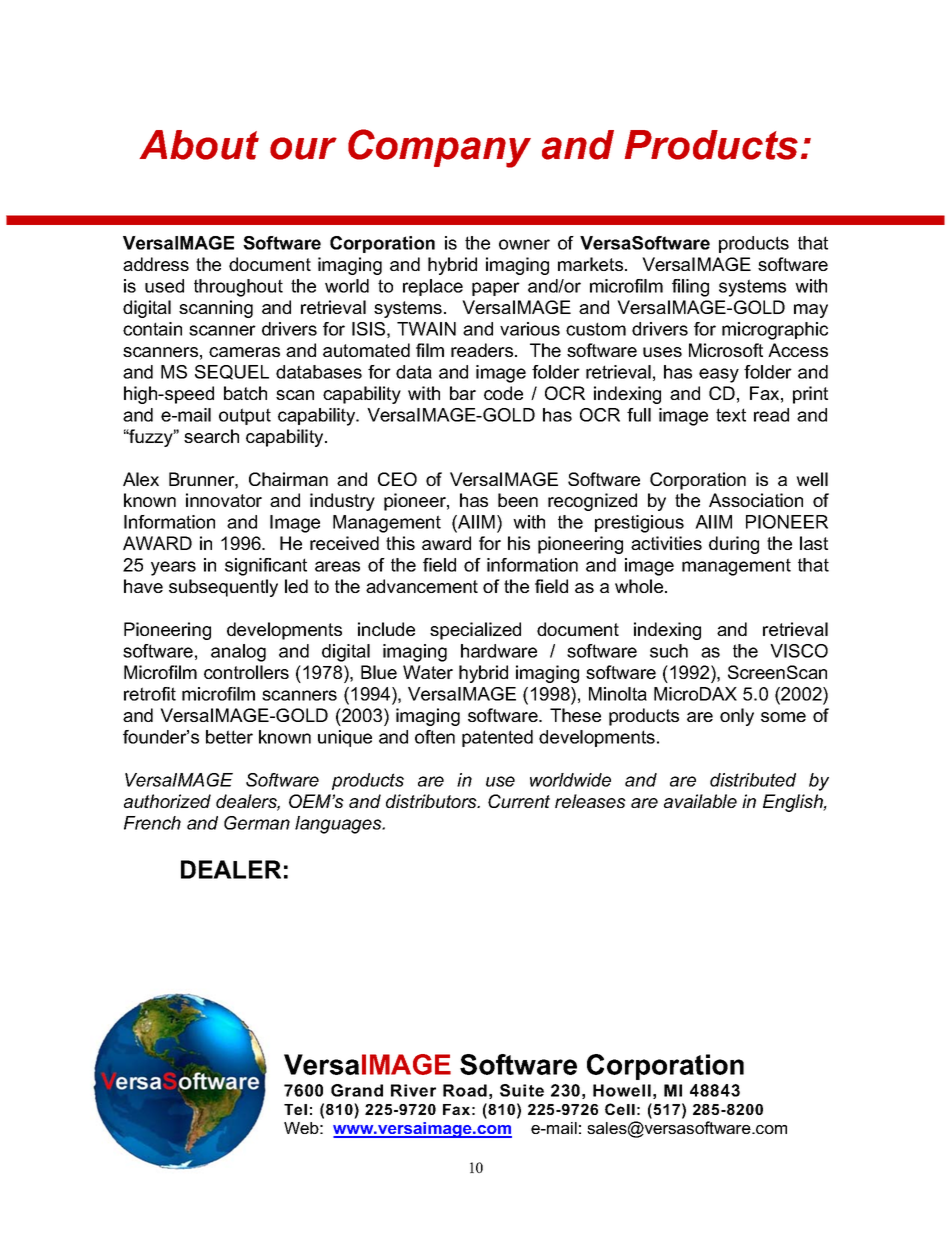  Describe the element at coordinates (731, 415) in the document. I see `text` at that location.
